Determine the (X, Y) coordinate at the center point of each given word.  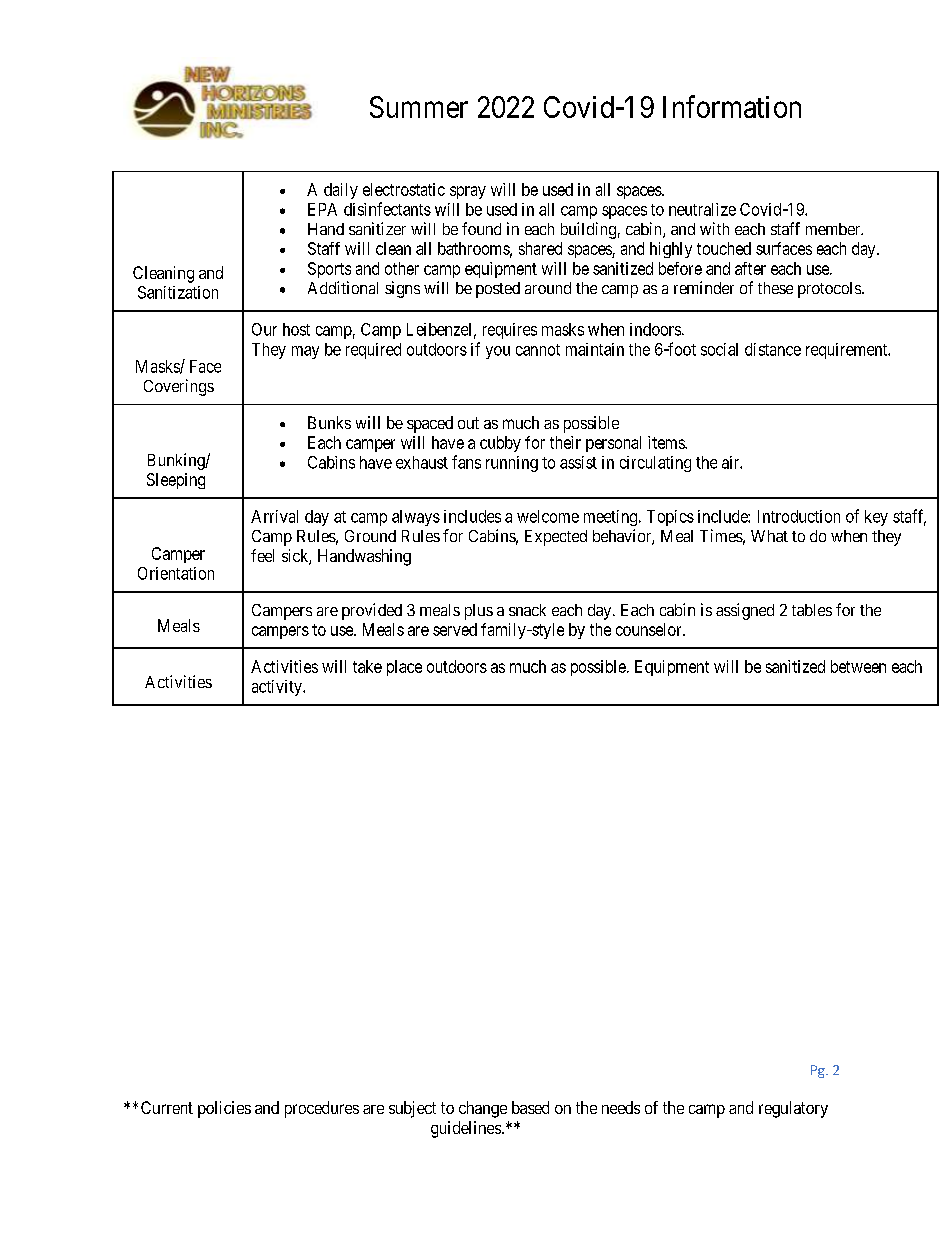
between (858, 666)
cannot (538, 350)
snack (527, 610)
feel (262, 555)
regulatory (793, 1109)
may (305, 352)
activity (278, 688)
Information (732, 106)
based (530, 1107)
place (404, 668)
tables (812, 610)
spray (468, 192)
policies (224, 1109)
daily (341, 191)
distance (773, 349)
